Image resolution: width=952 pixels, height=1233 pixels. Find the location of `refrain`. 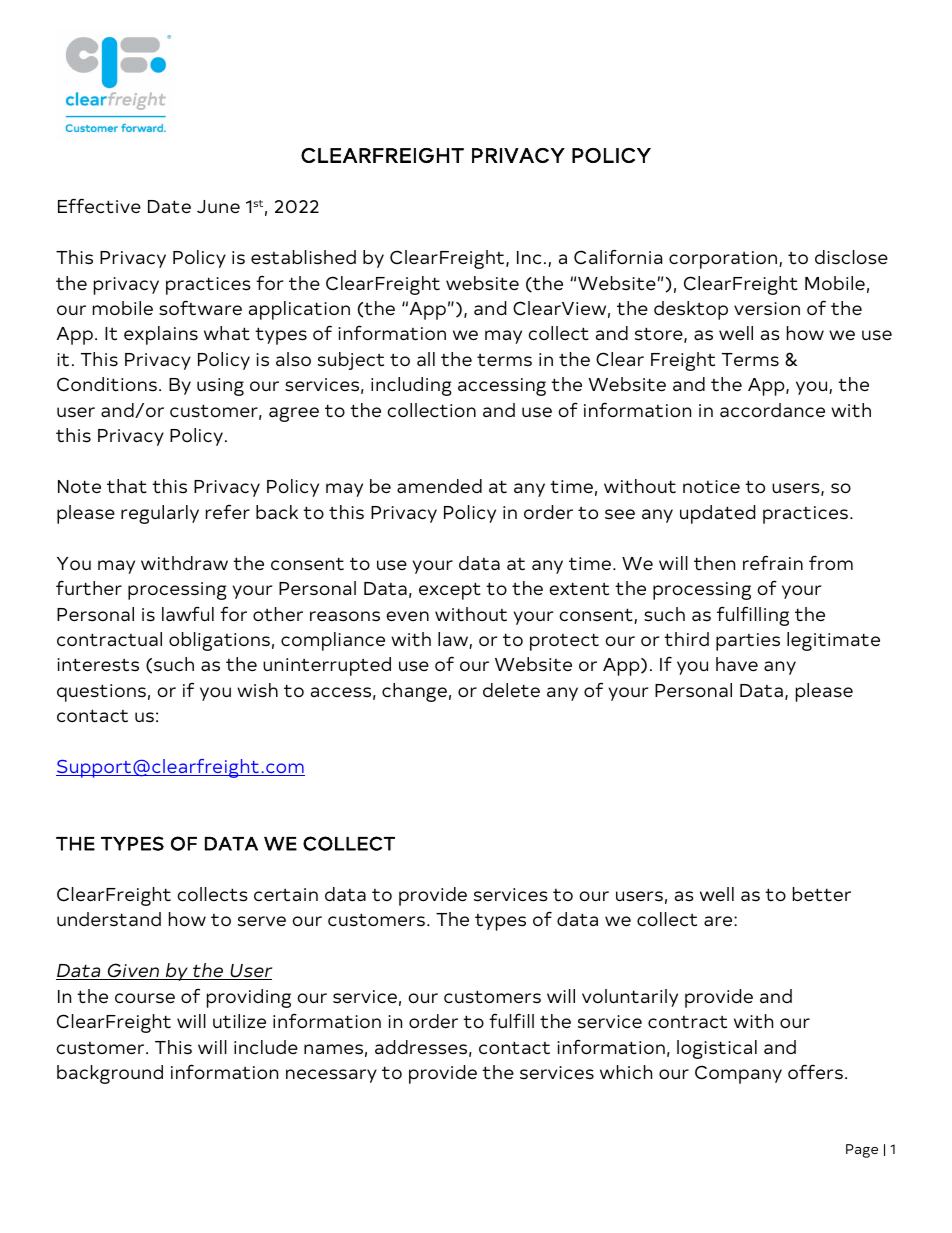

refrain is located at coordinates (773, 563).
